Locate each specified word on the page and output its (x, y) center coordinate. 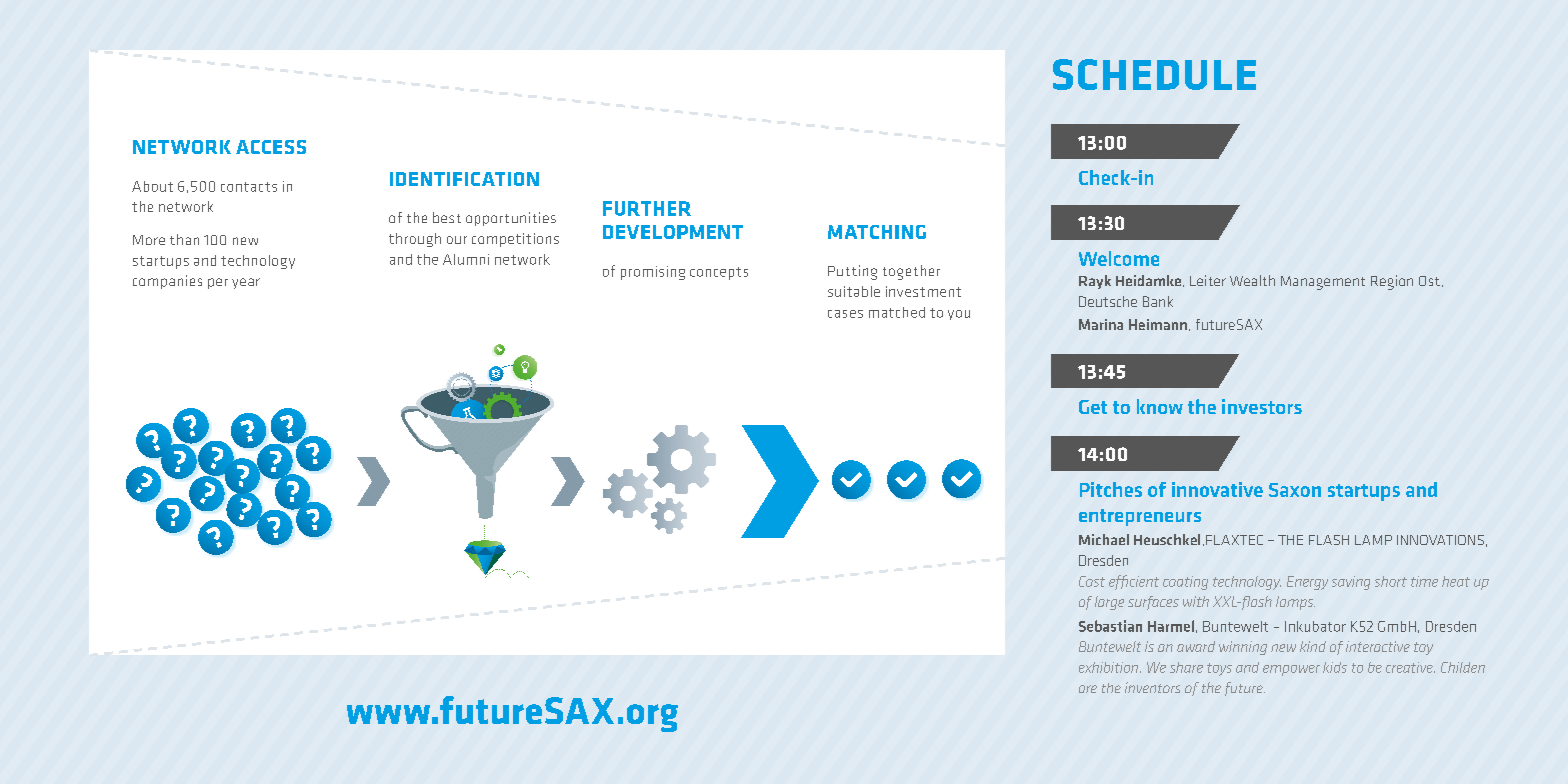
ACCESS (271, 147)
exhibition (1110, 667)
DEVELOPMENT (673, 232)
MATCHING (877, 232)
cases (845, 314)
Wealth (1252, 280)
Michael (1104, 539)
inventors (1152, 687)
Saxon (1295, 490)
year (246, 283)
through (415, 240)
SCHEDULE (1154, 74)
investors (1262, 406)
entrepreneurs (1140, 517)
